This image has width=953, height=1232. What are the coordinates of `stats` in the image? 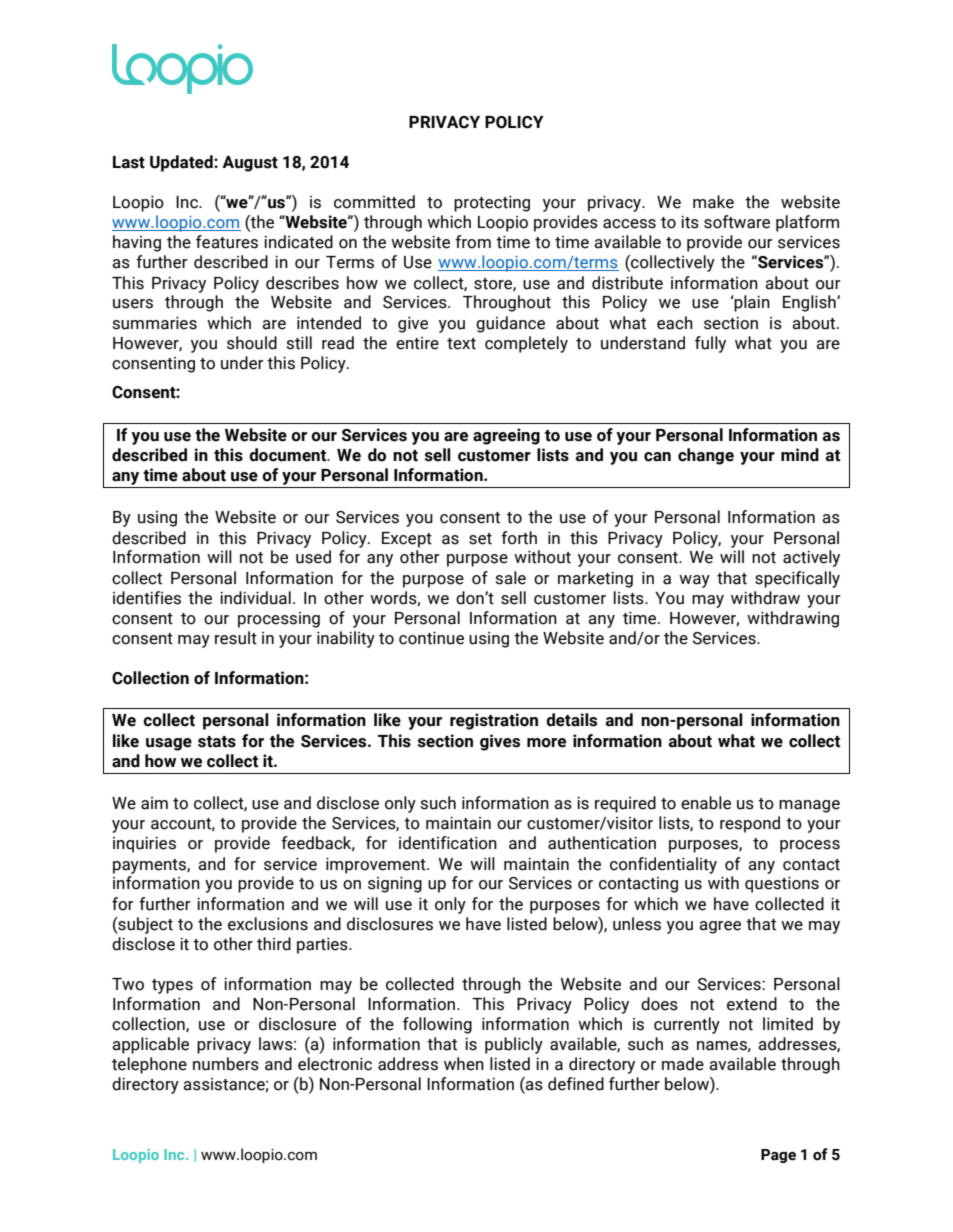 It's located at (217, 742).
